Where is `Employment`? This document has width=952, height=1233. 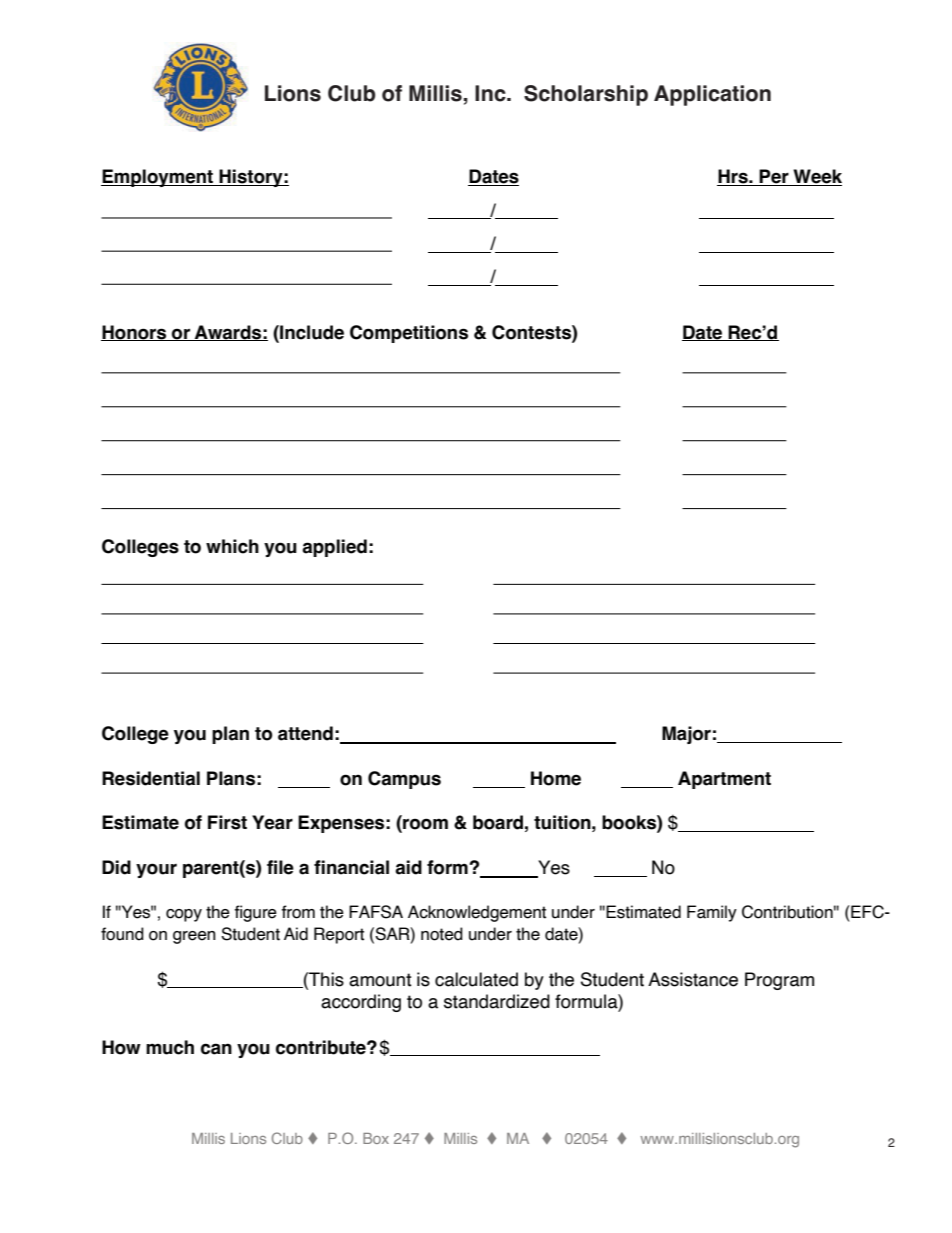 Employment is located at coordinates (158, 178).
